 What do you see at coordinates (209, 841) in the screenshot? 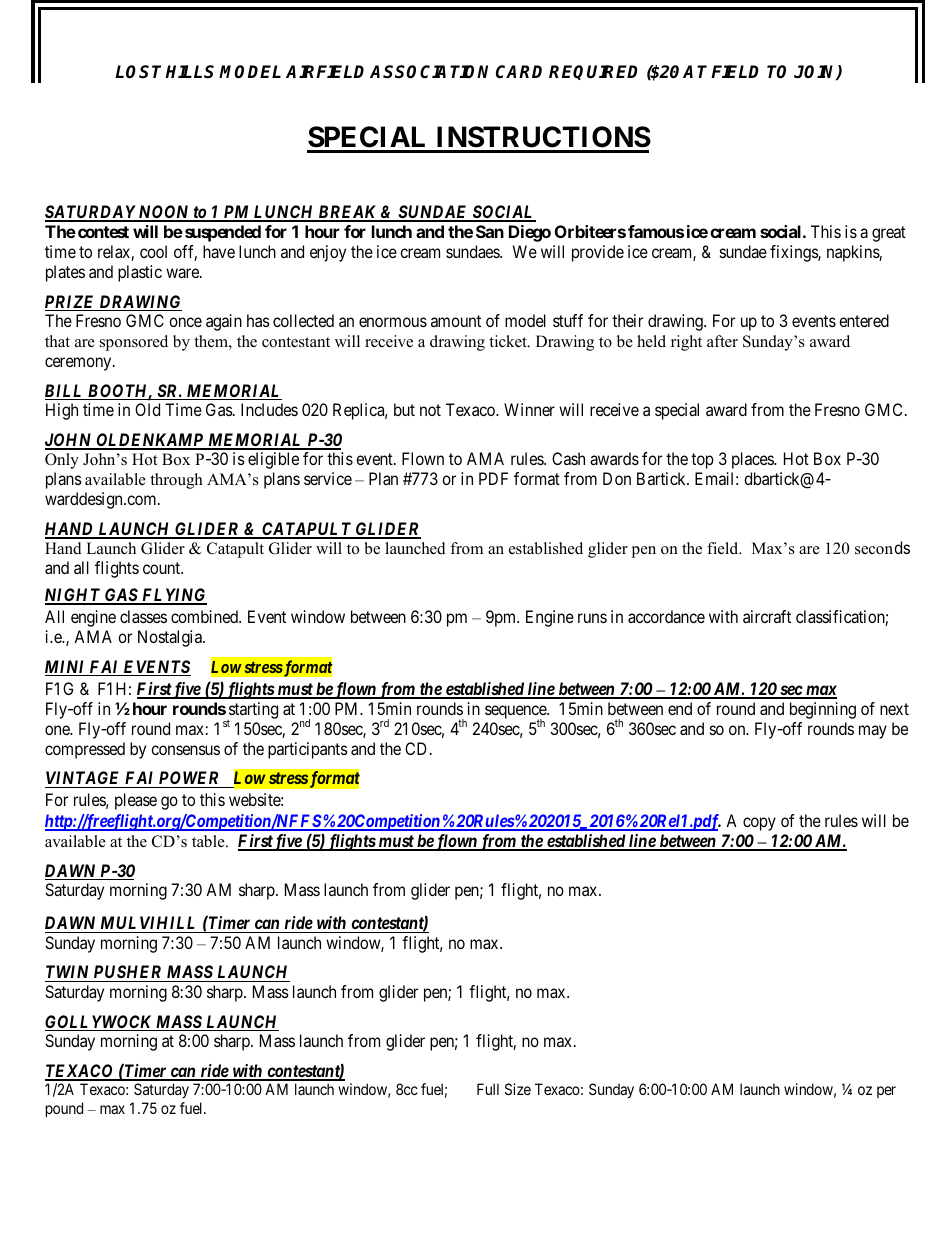
I see `table` at bounding box center [209, 841].
